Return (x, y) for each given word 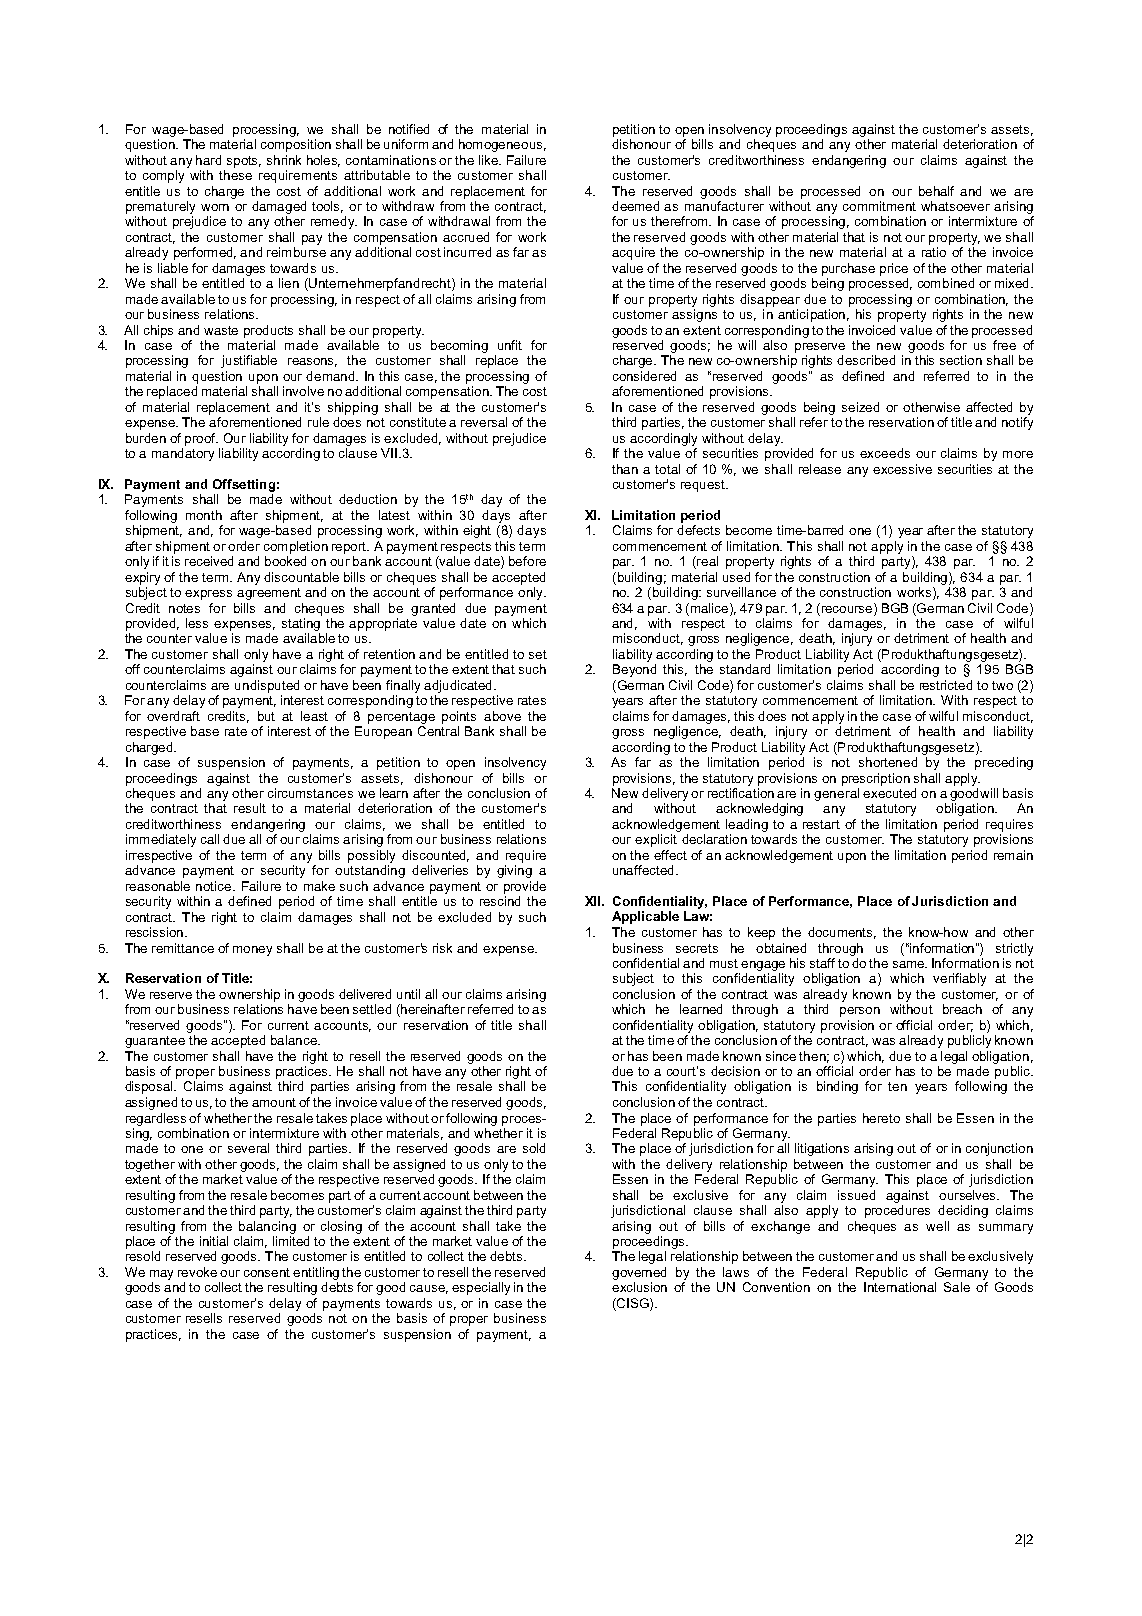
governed (639, 1273)
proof (201, 439)
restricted (946, 685)
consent (267, 1272)
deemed (635, 206)
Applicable (645, 917)
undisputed (267, 686)
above (502, 716)
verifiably (959, 979)
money (252, 951)
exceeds (885, 453)
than (625, 469)
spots (244, 162)
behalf (936, 191)
